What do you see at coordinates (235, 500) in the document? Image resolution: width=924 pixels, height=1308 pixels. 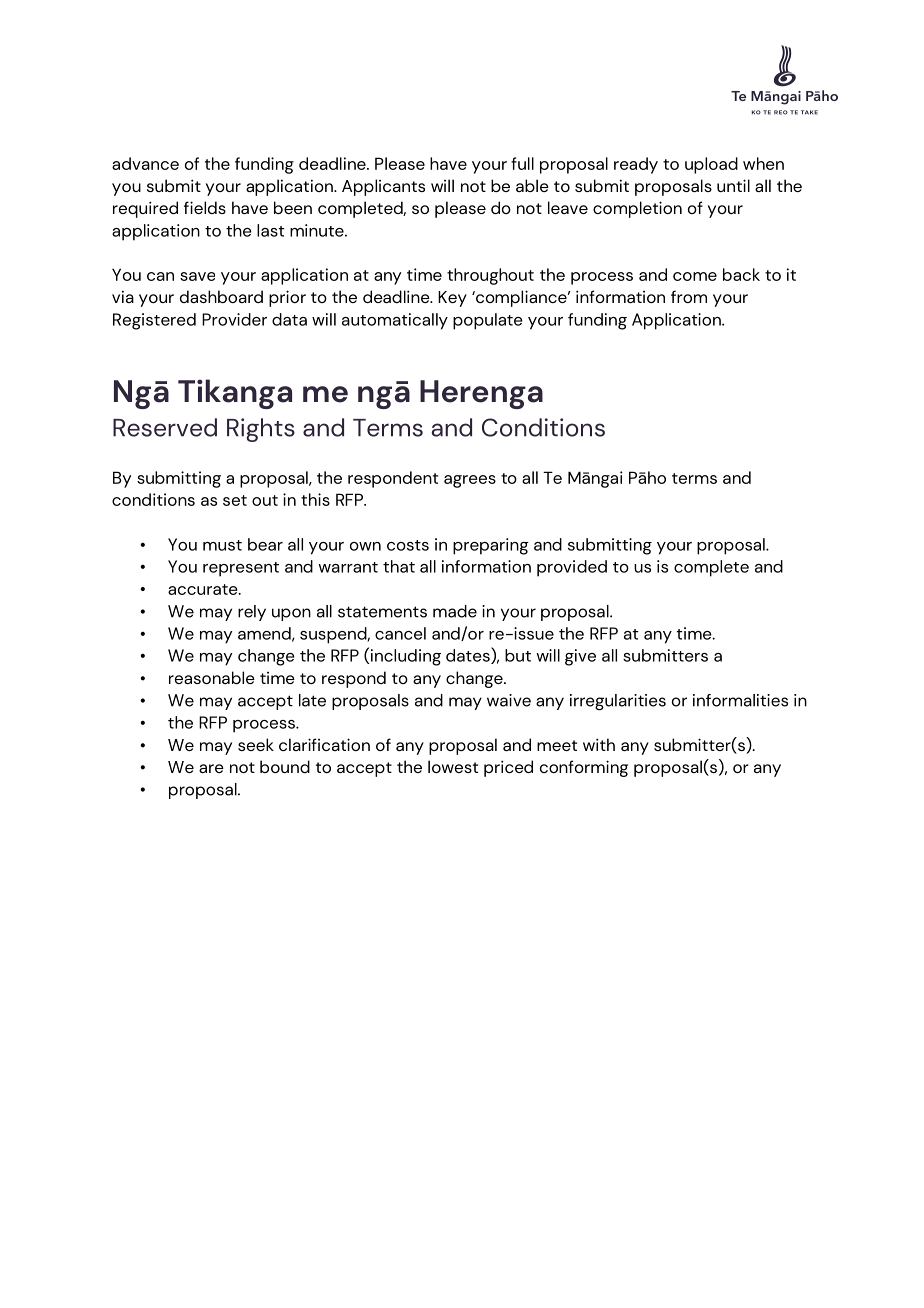 I see `set` at bounding box center [235, 500].
